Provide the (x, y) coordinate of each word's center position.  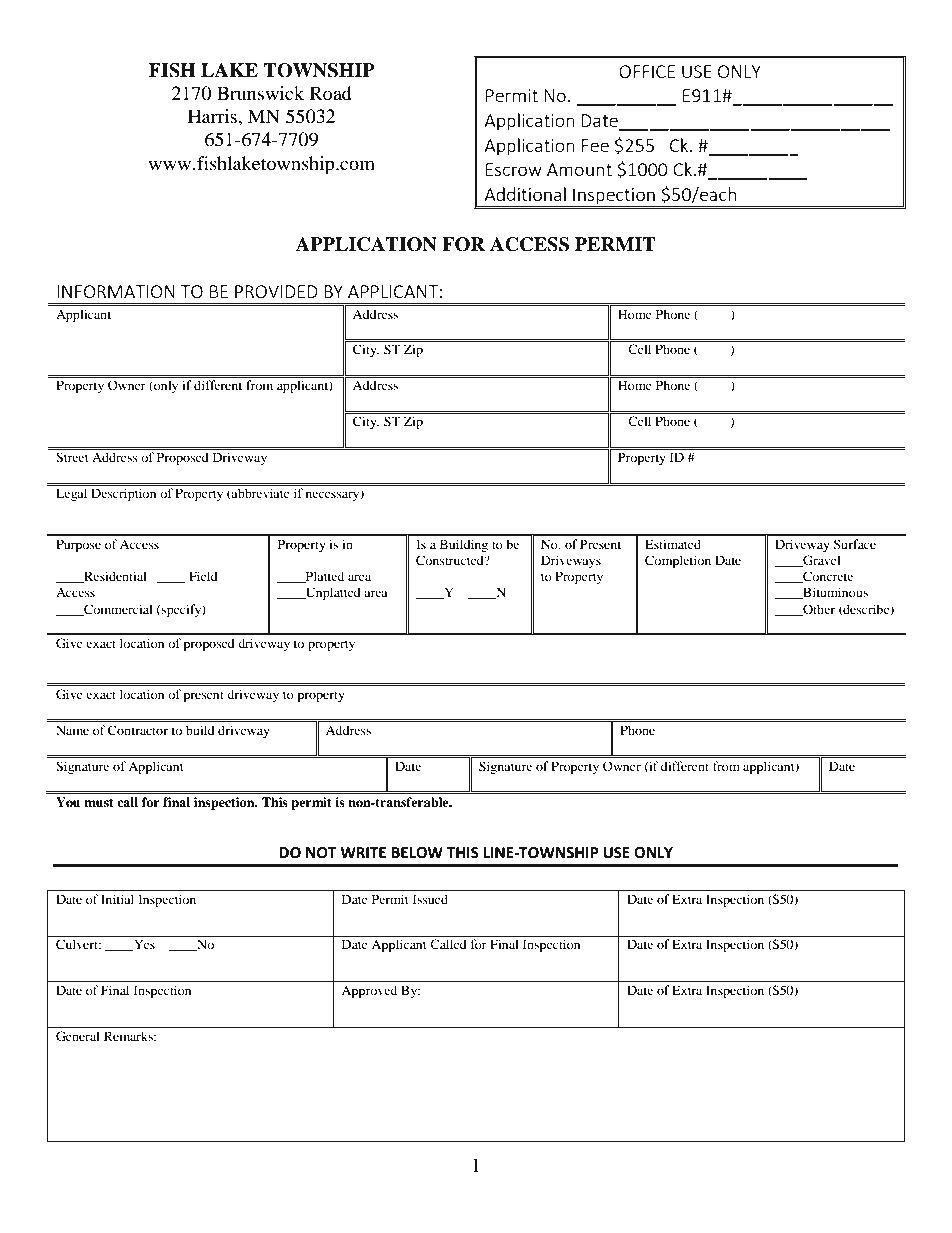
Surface (854, 544)
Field (203, 576)
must (99, 802)
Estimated (673, 544)
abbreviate (260, 494)
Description (123, 494)
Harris (213, 116)
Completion (678, 561)
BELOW (417, 853)
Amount (579, 169)
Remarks (129, 1036)
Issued (430, 899)
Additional (525, 194)
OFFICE (647, 71)
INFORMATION (116, 291)
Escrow (514, 169)
